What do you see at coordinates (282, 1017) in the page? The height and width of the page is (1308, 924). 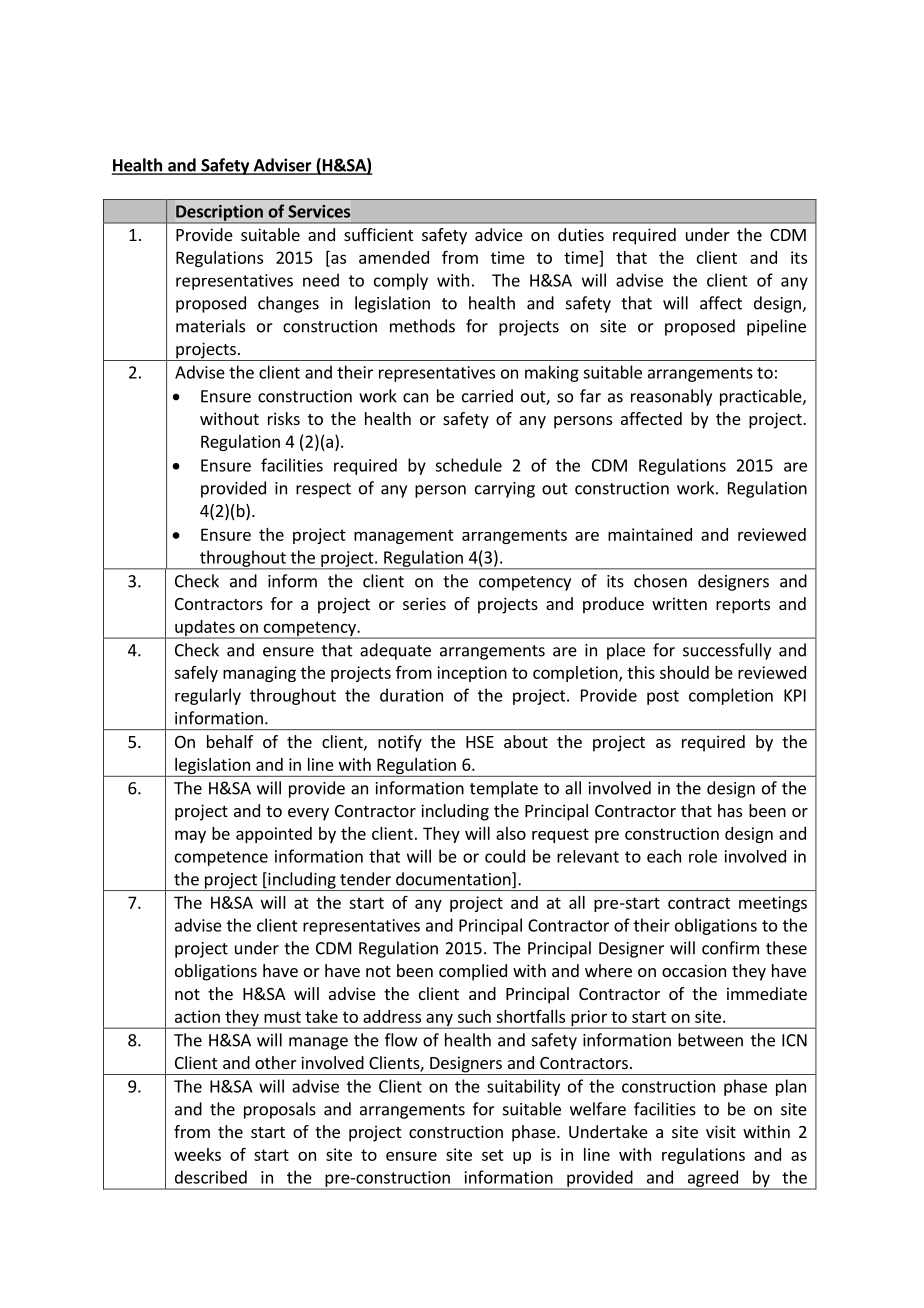 I see `must` at bounding box center [282, 1017].
